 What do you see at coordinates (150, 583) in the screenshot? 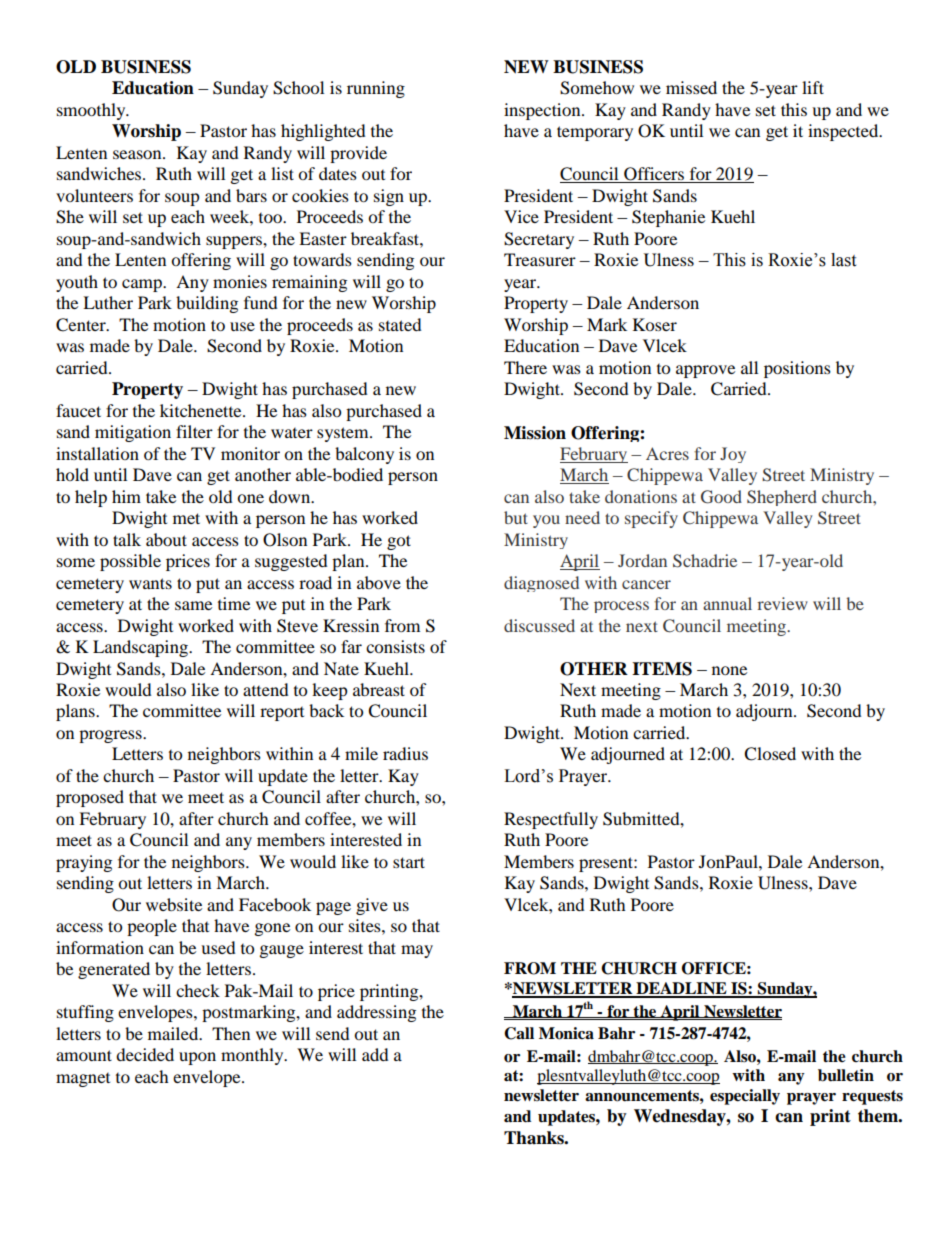
I see `wants` at bounding box center [150, 583].
